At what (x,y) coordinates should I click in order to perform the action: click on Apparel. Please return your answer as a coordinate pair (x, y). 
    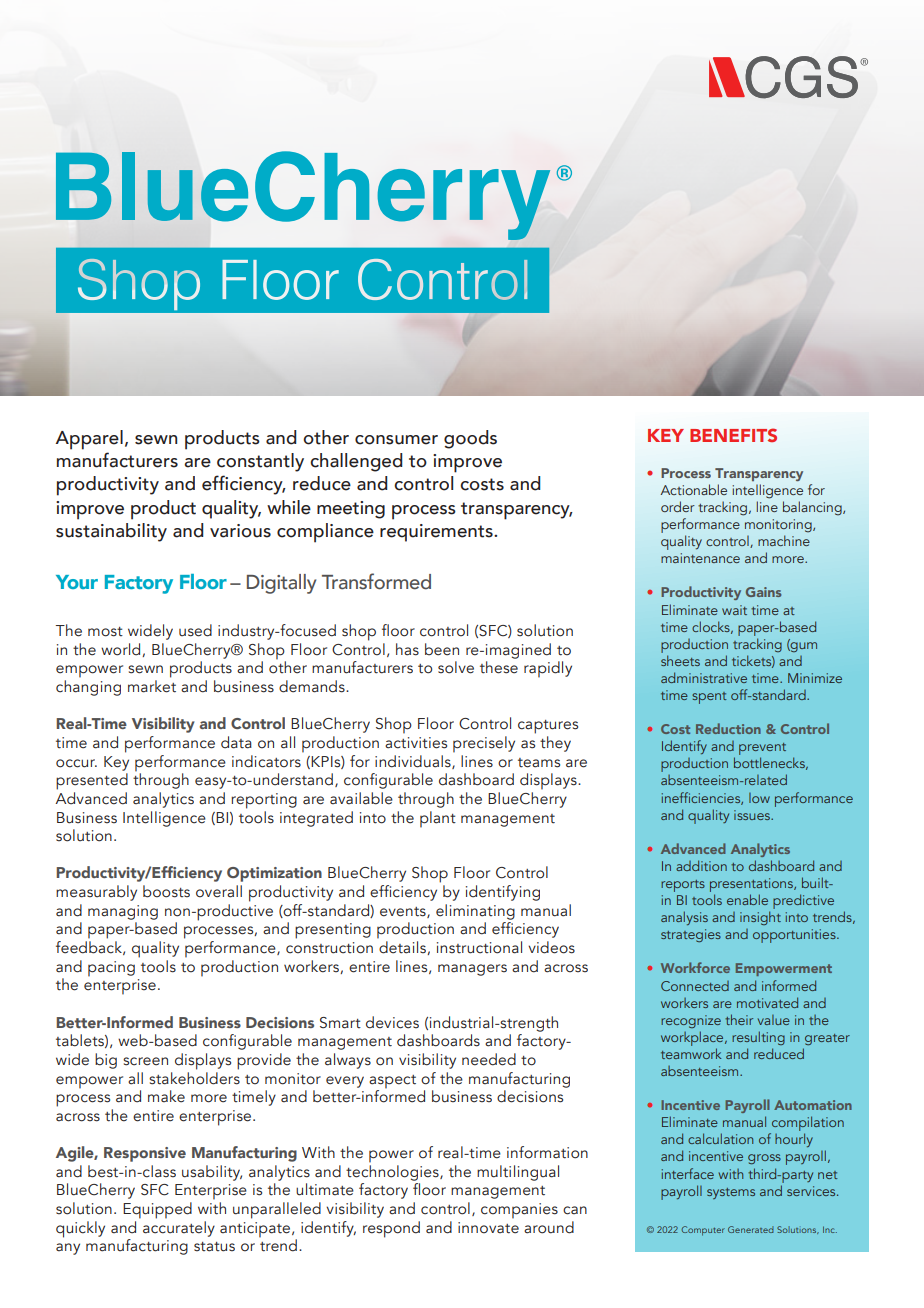
    Looking at the image, I should click on (89, 440).
